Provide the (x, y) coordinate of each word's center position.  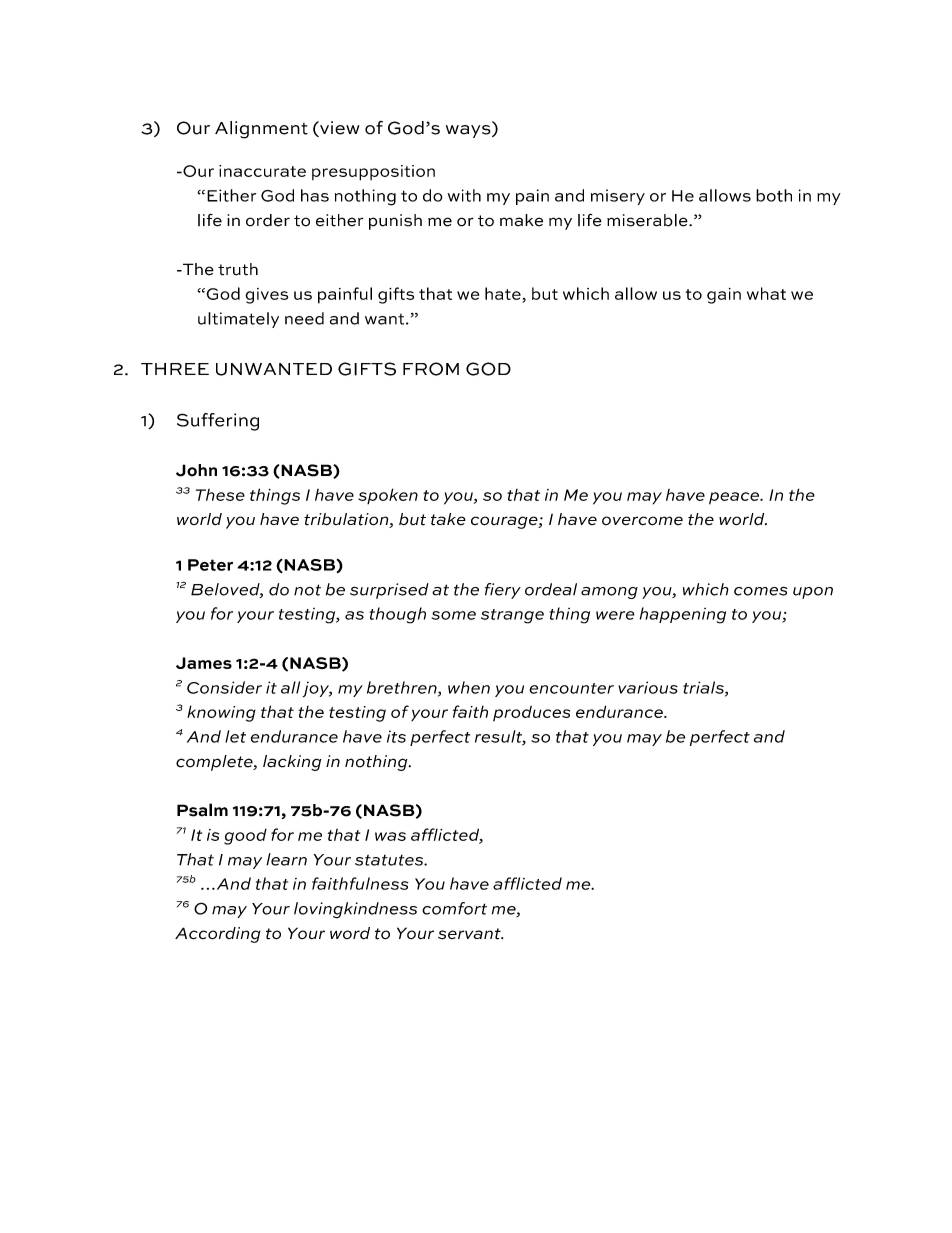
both (774, 195)
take (448, 519)
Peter (210, 565)
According (218, 935)
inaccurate (262, 171)
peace (735, 498)
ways (469, 131)
